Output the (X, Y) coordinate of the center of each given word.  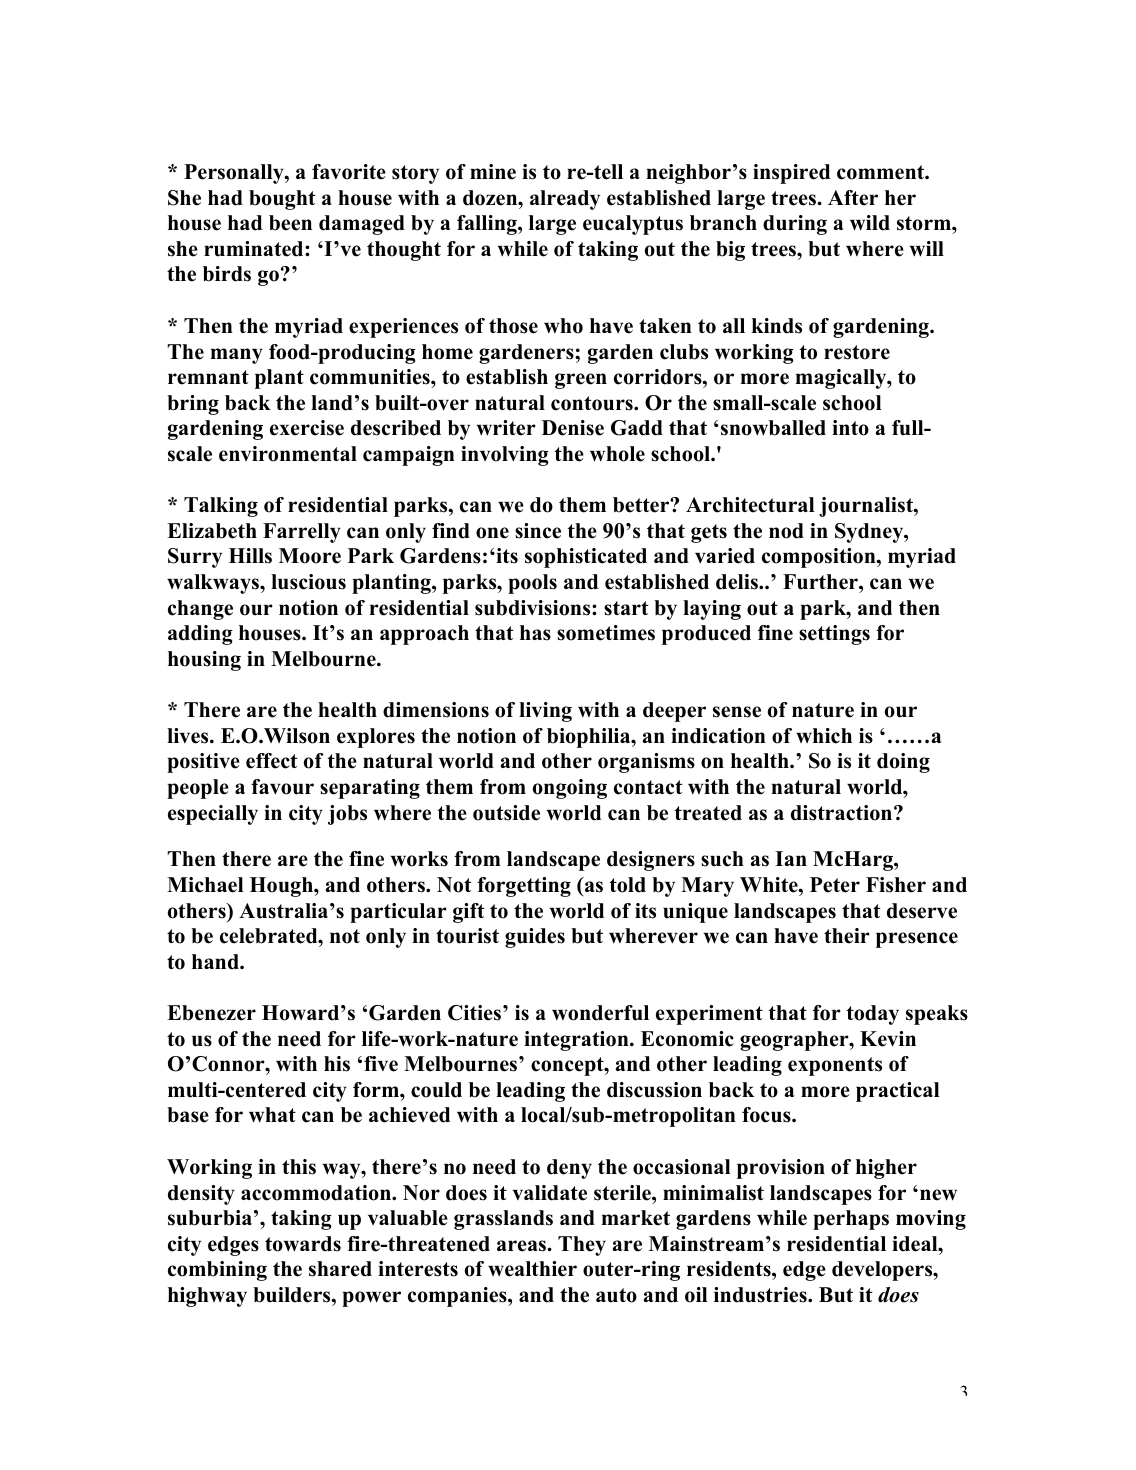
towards (303, 1244)
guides (535, 938)
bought (282, 200)
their (847, 936)
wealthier (532, 1269)
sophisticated (586, 558)
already (565, 200)
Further (821, 582)
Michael (205, 885)
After (853, 198)
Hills (250, 556)
